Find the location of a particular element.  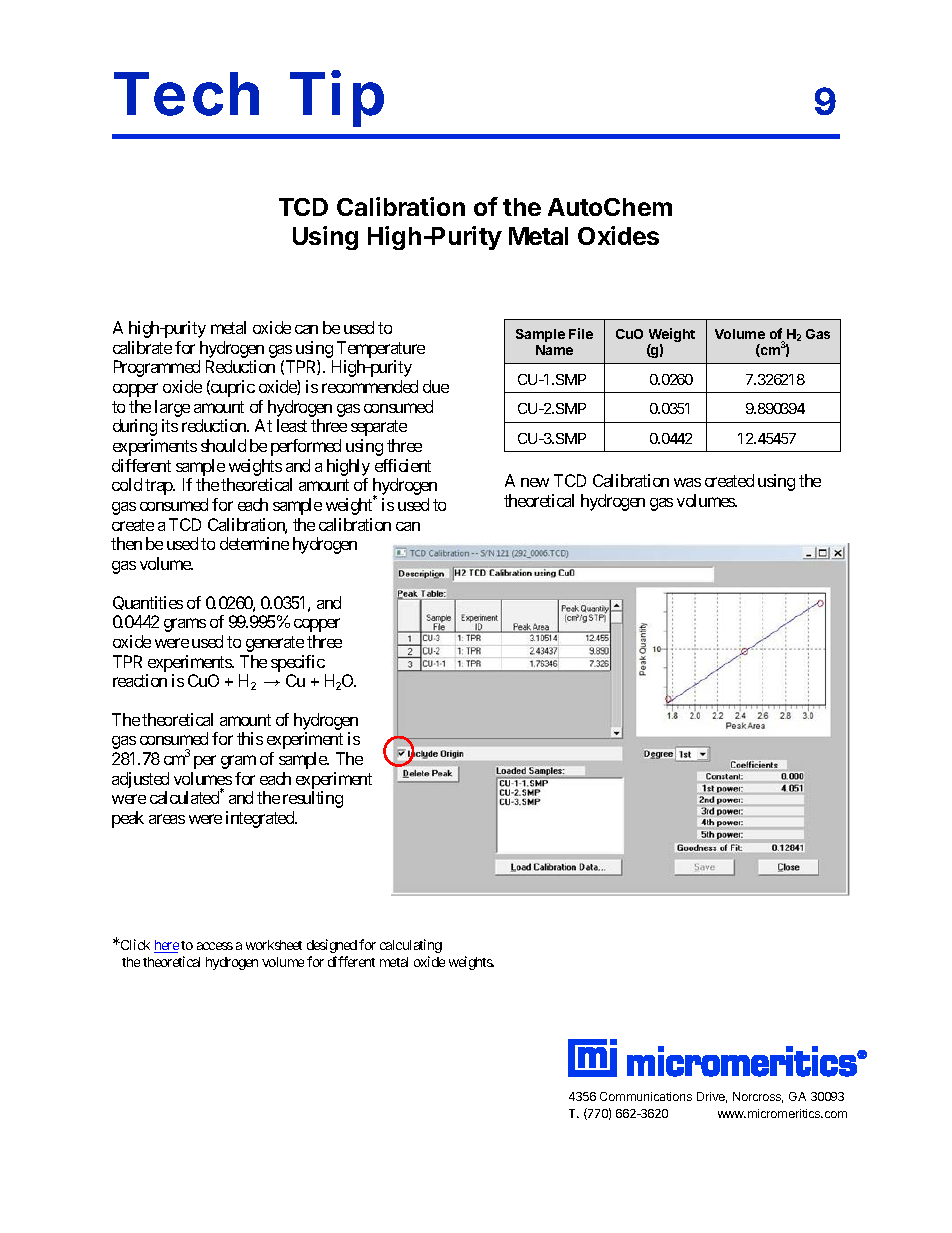

here is located at coordinates (166, 946).
